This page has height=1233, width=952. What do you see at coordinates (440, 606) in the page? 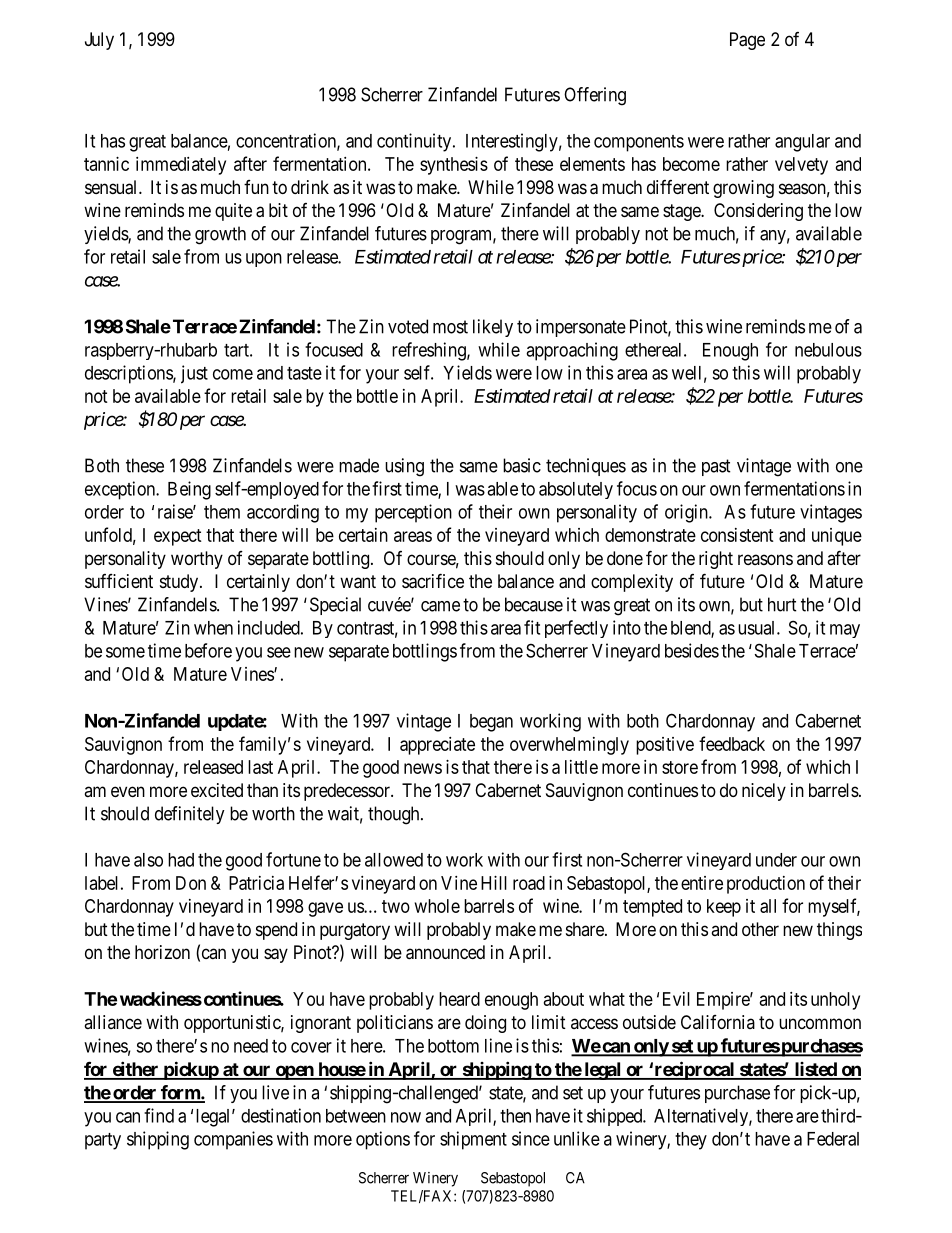
I see `came` at bounding box center [440, 606].
